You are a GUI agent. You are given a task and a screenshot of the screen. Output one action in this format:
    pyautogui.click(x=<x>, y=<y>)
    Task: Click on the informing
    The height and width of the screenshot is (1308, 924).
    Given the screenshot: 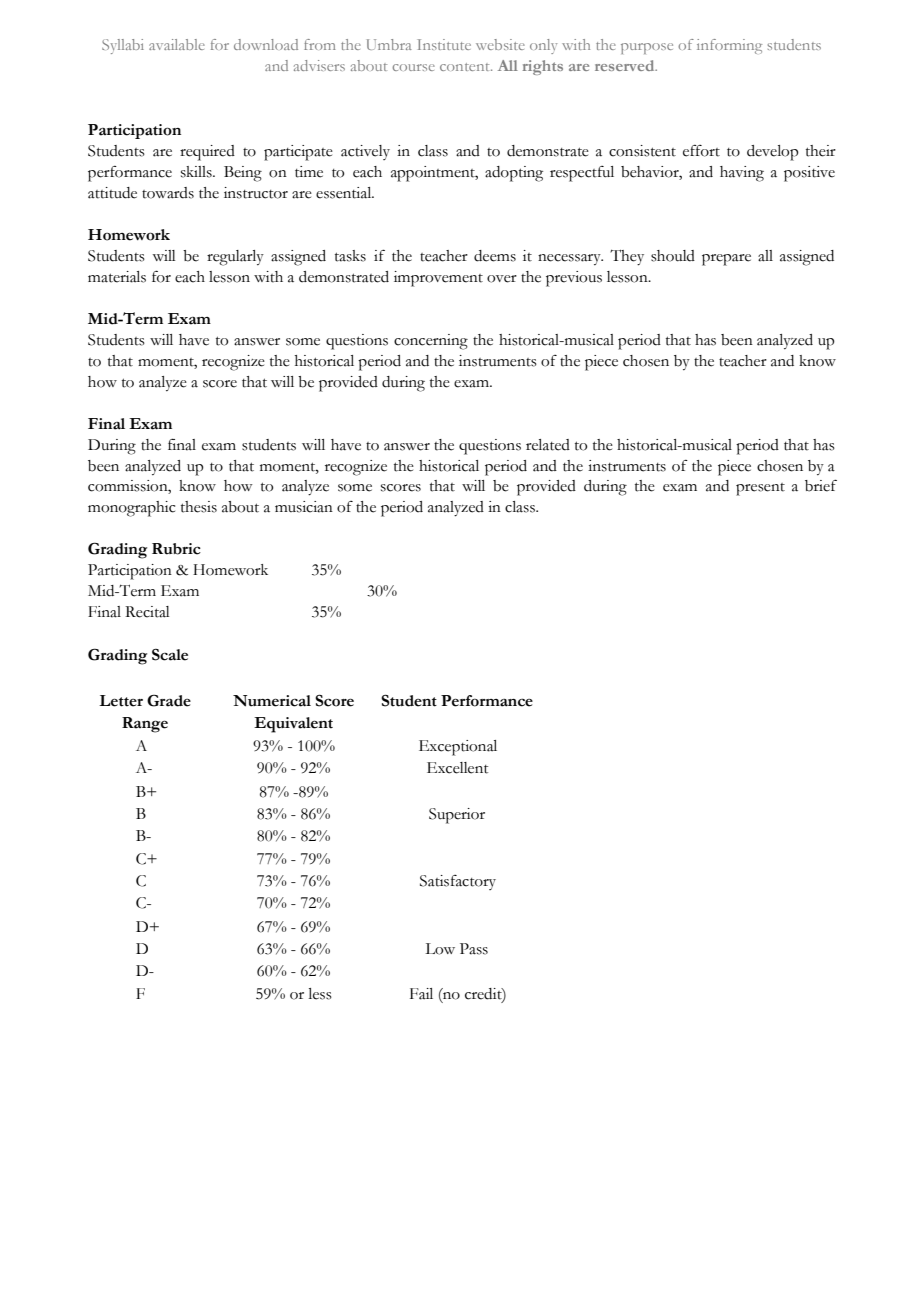 What is the action you would take?
    pyautogui.click(x=729, y=46)
